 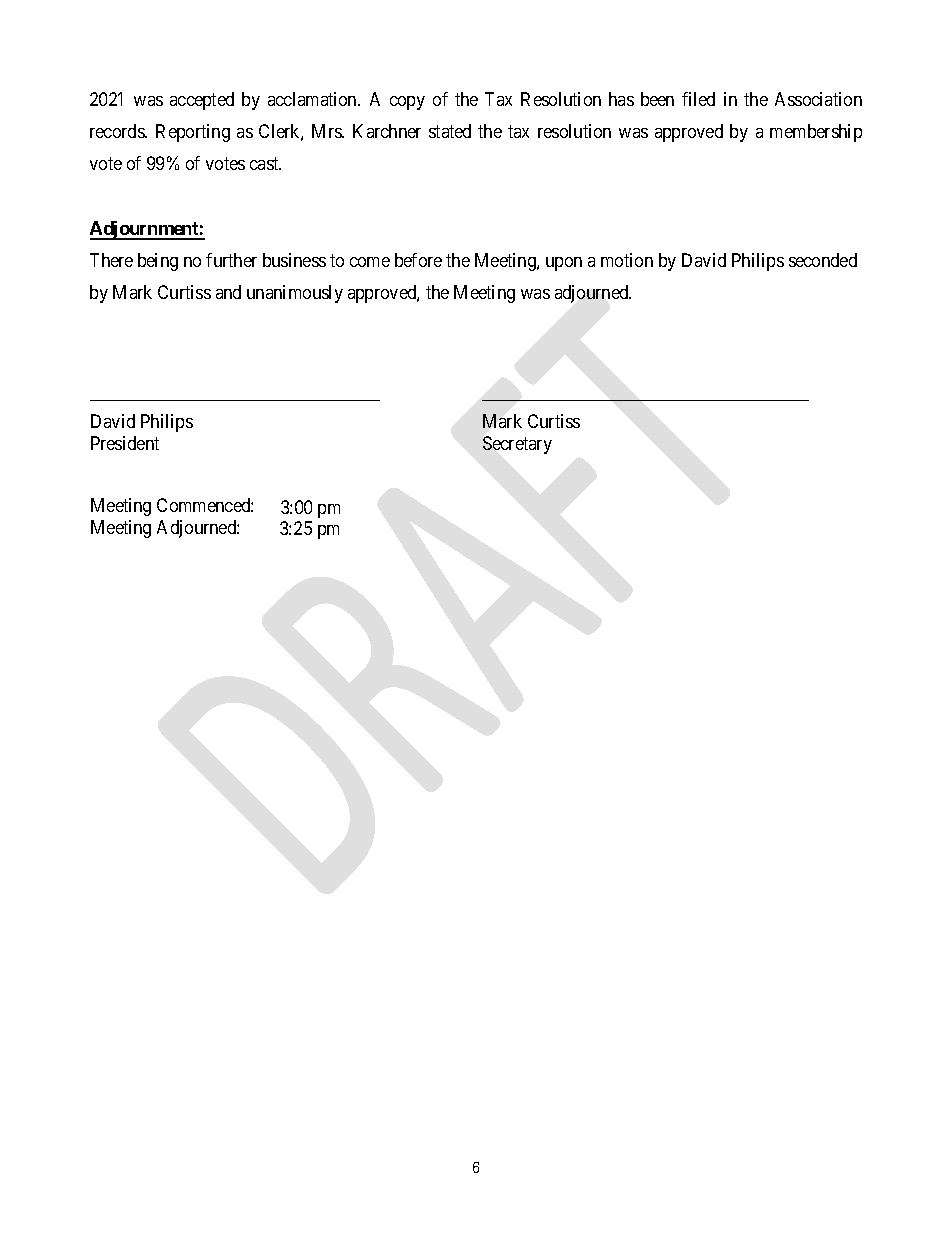 I want to click on seconded, so click(x=823, y=260).
